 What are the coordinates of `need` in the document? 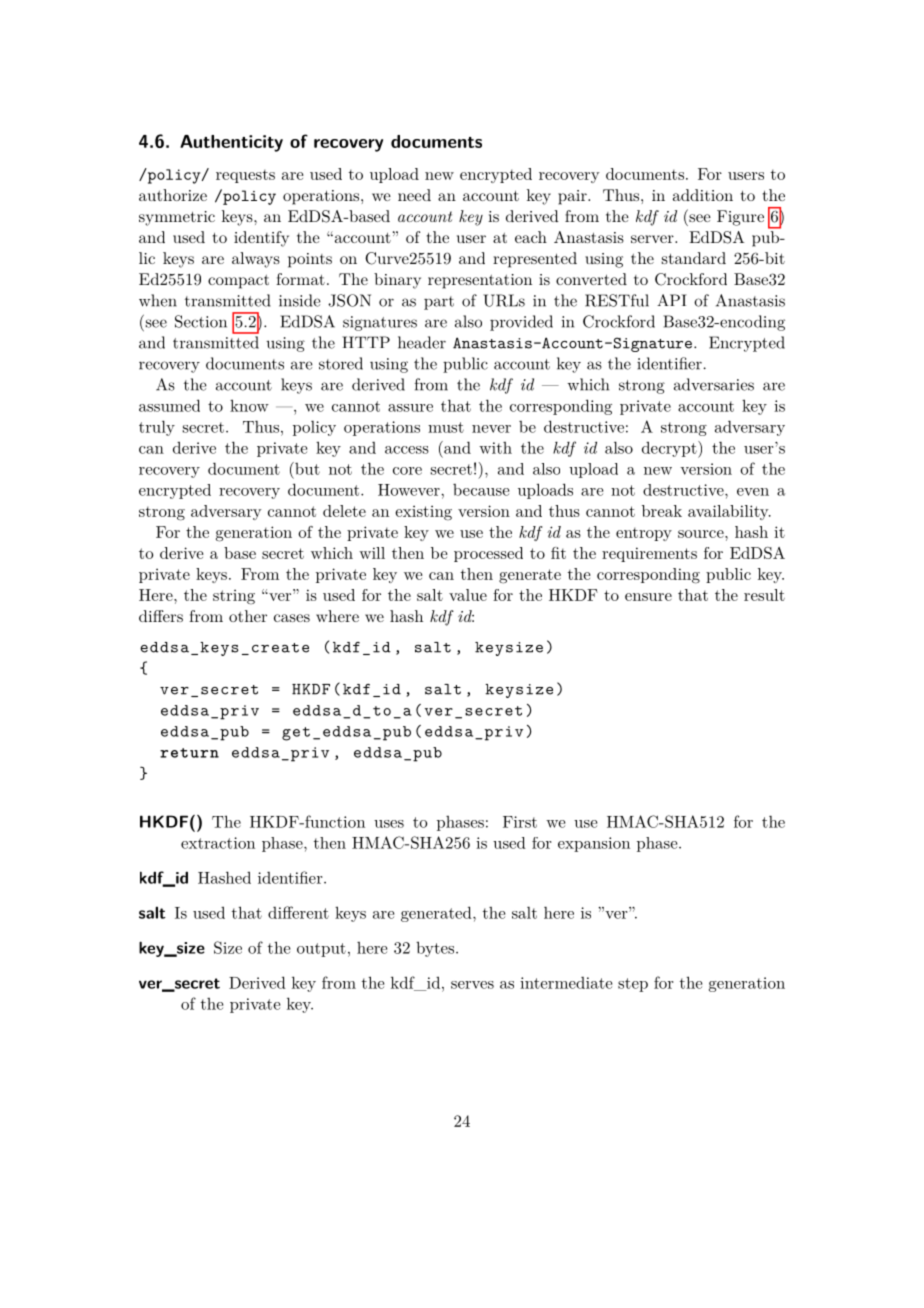 It's located at (414, 195).
